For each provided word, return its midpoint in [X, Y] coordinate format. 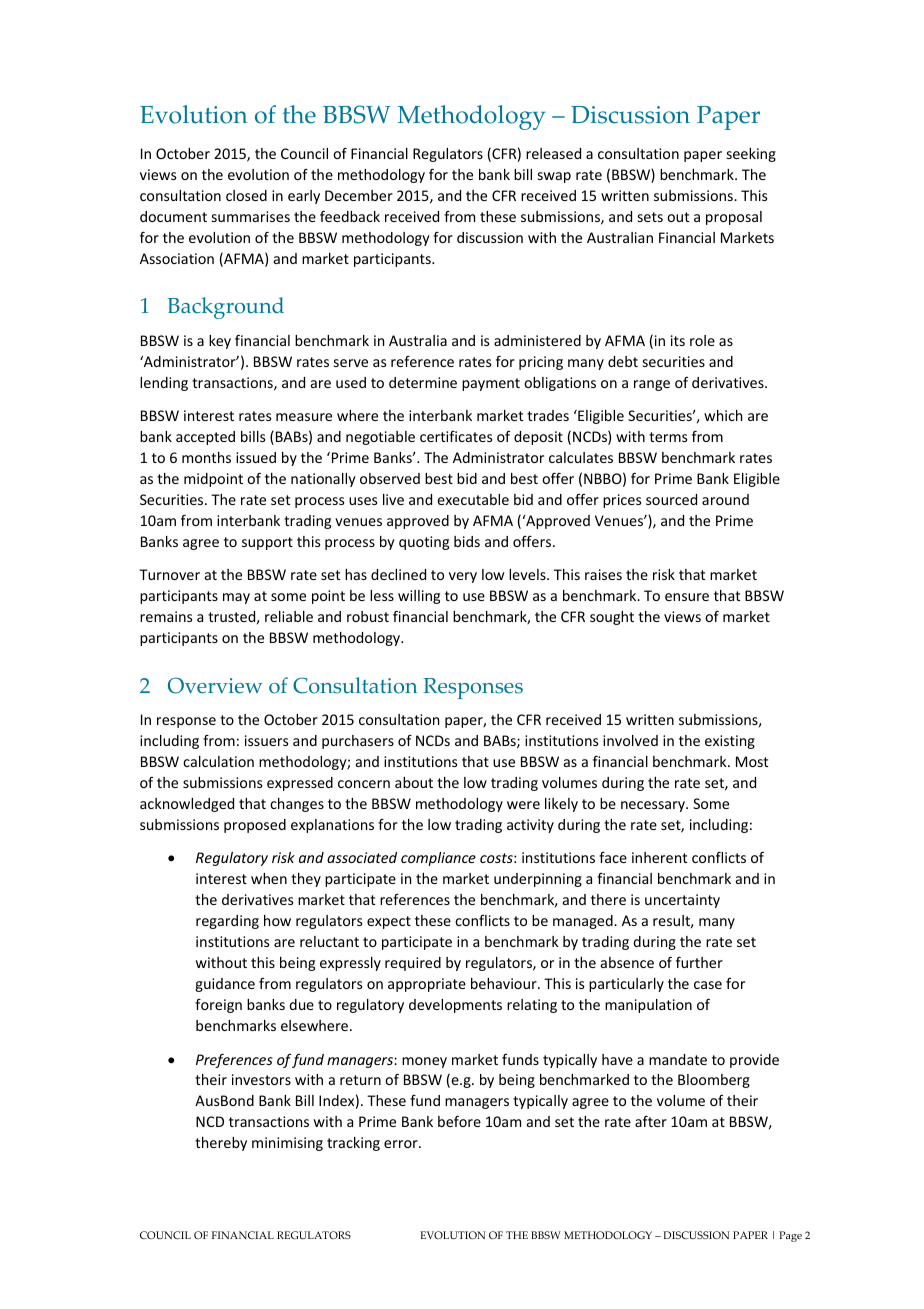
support [267, 543]
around [725, 499]
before [459, 1121]
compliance [438, 859]
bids [467, 541]
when [269, 878]
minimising [287, 1144]
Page [790, 1236]
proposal [734, 218]
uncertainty [682, 901]
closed [246, 195]
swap [554, 177]
